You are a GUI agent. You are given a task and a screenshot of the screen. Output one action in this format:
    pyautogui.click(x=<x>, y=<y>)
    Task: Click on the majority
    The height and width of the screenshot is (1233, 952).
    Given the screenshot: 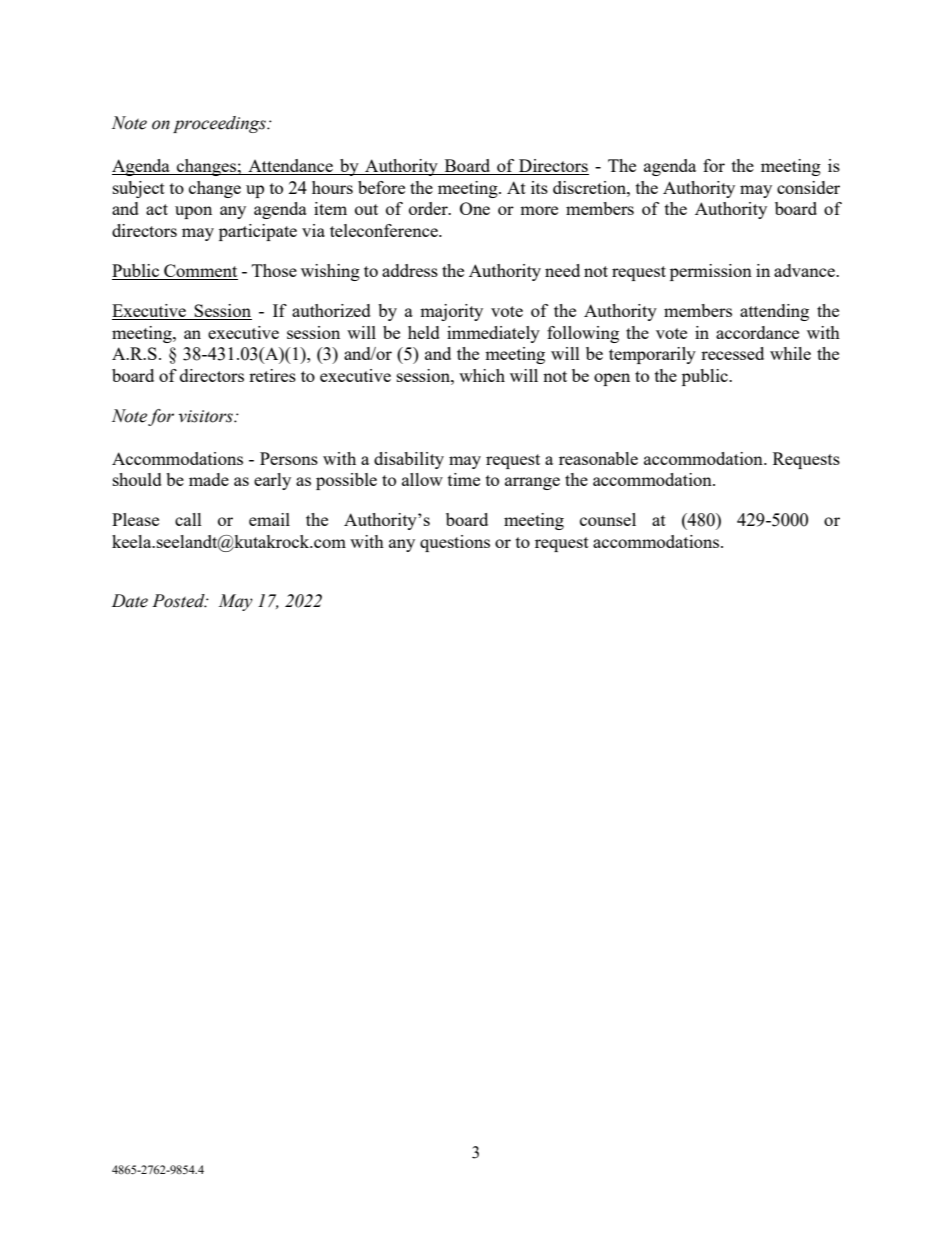 What is the action you would take?
    pyautogui.click(x=451, y=312)
